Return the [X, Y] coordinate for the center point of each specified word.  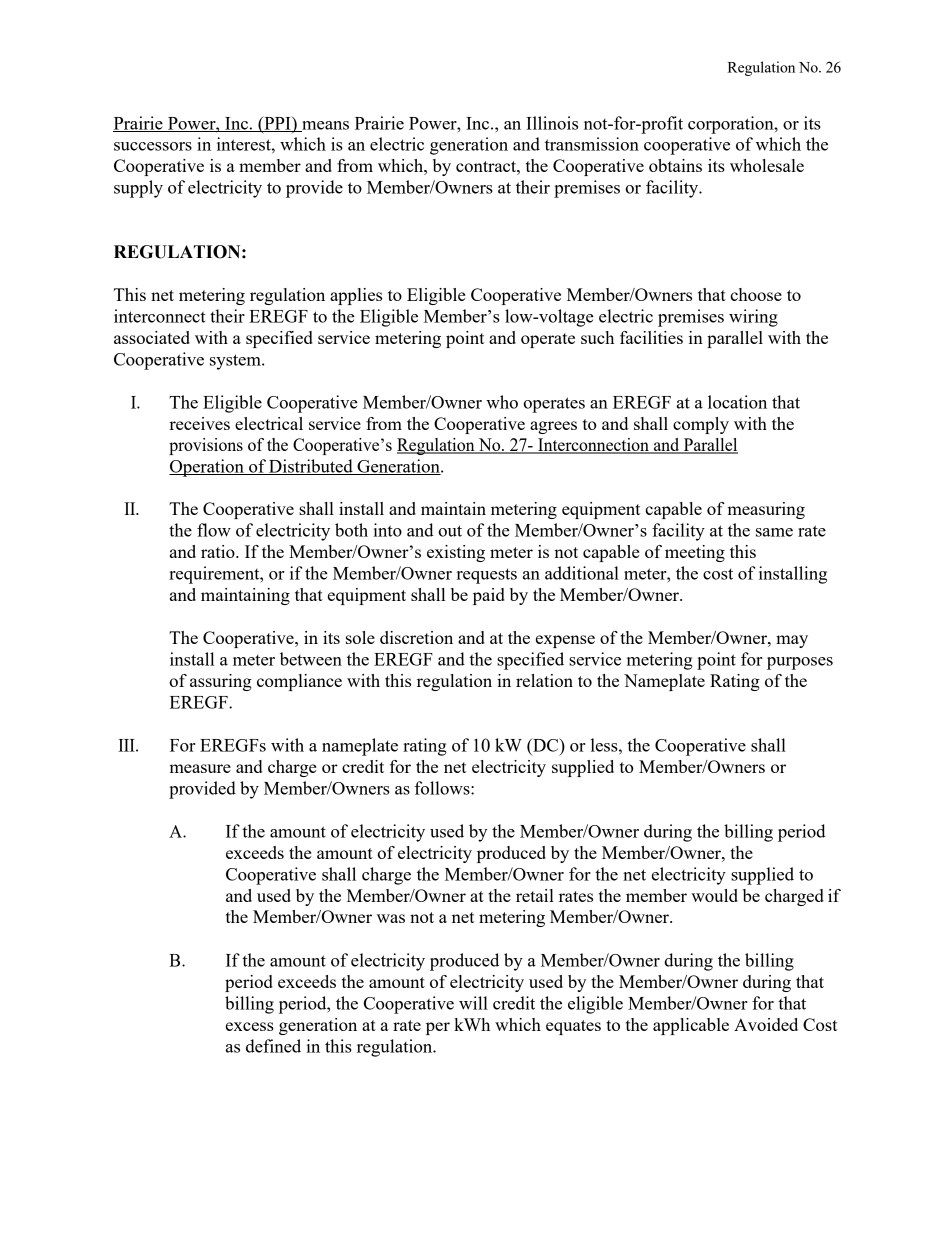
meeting [695, 553]
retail [535, 895]
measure [200, 768]
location [737, 402]
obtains [675, 165]
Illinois [552, 123]
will [473, 1003]
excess [250, 1026]
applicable [691, 1026]
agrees [553, 427]
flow [214, 530]
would [714, 895]
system [236, 362]
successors [153, 146]
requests [487, 576]
